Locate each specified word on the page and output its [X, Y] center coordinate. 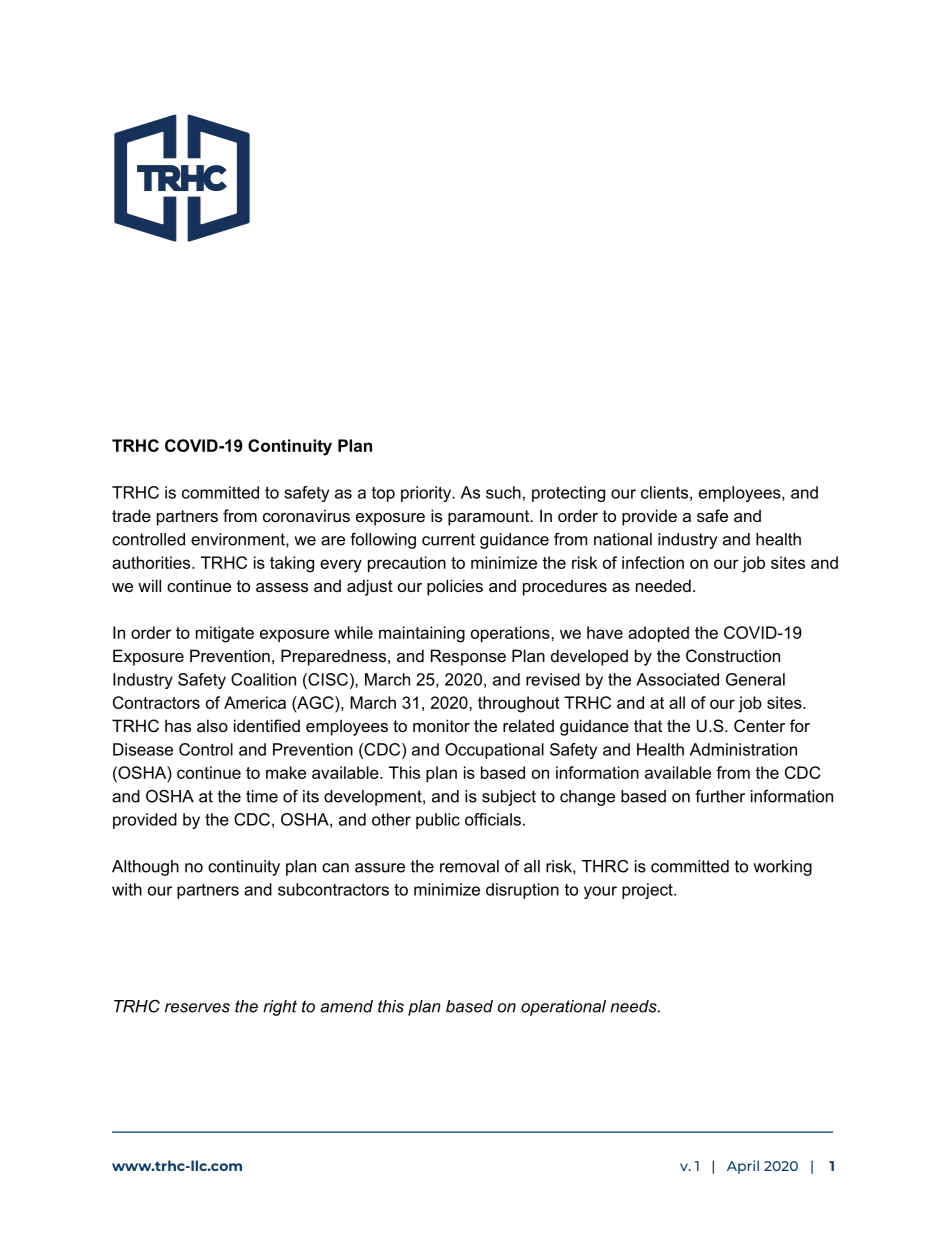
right [280, 1008]
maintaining [422, 634]
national [623, 539]
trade [131, 515]
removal [469, 866]
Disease [143, 749]
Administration [743, 749]
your [600, 892]
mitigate [225, 634]
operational [563, 1008]
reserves [197, 1008]
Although [145, 868]
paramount [490, 518]
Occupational [494, 751]
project [648, 891]
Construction [733, 655]
